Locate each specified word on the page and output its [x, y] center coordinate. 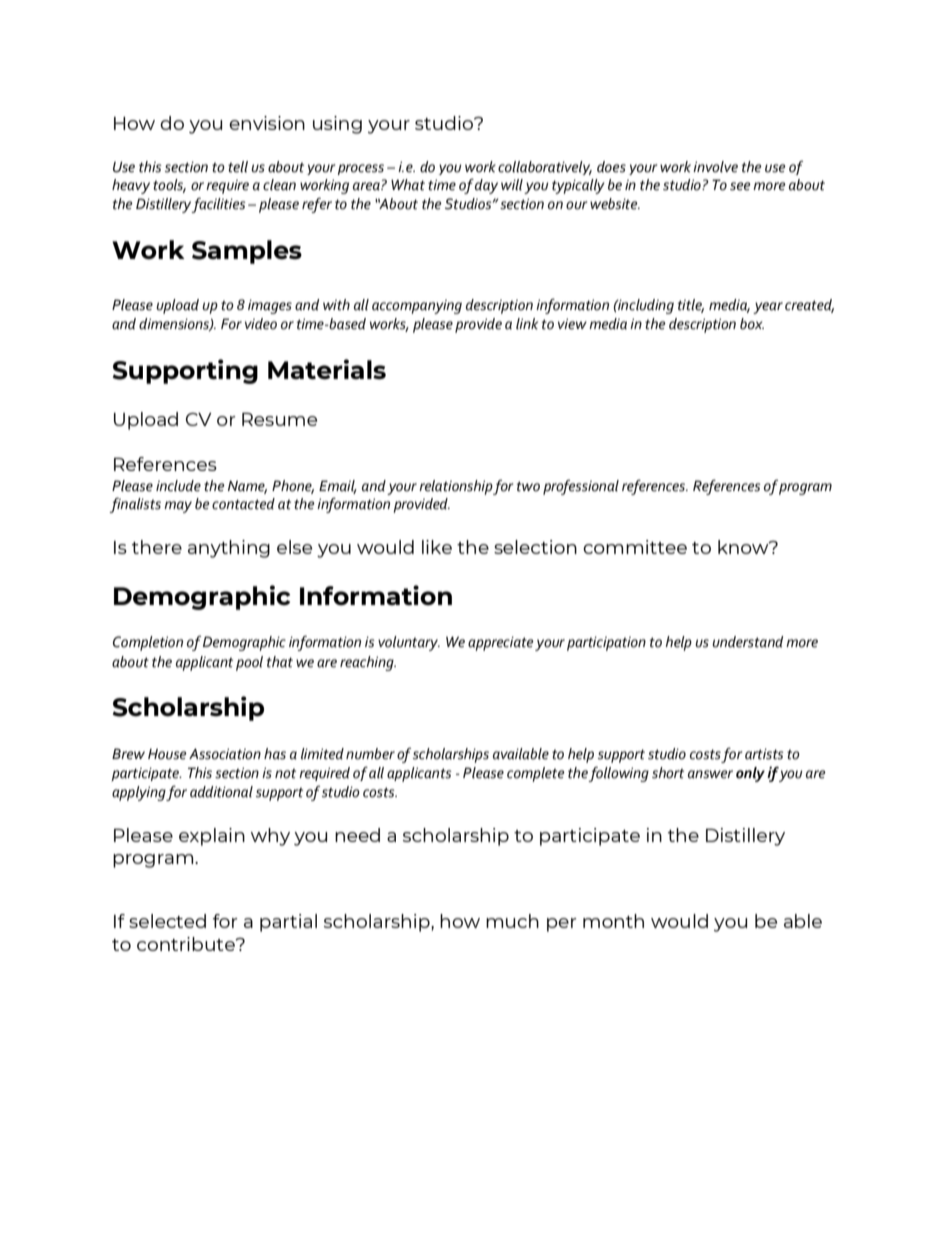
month [613, 921]
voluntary [409, 643]
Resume [279, 419]
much [512, 921]
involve [715, 167]
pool [249, 663]
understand [747, 642]
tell [238, 167]
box [752, 324]
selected [167, 921]
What [408, 185]
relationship [456, 487]
